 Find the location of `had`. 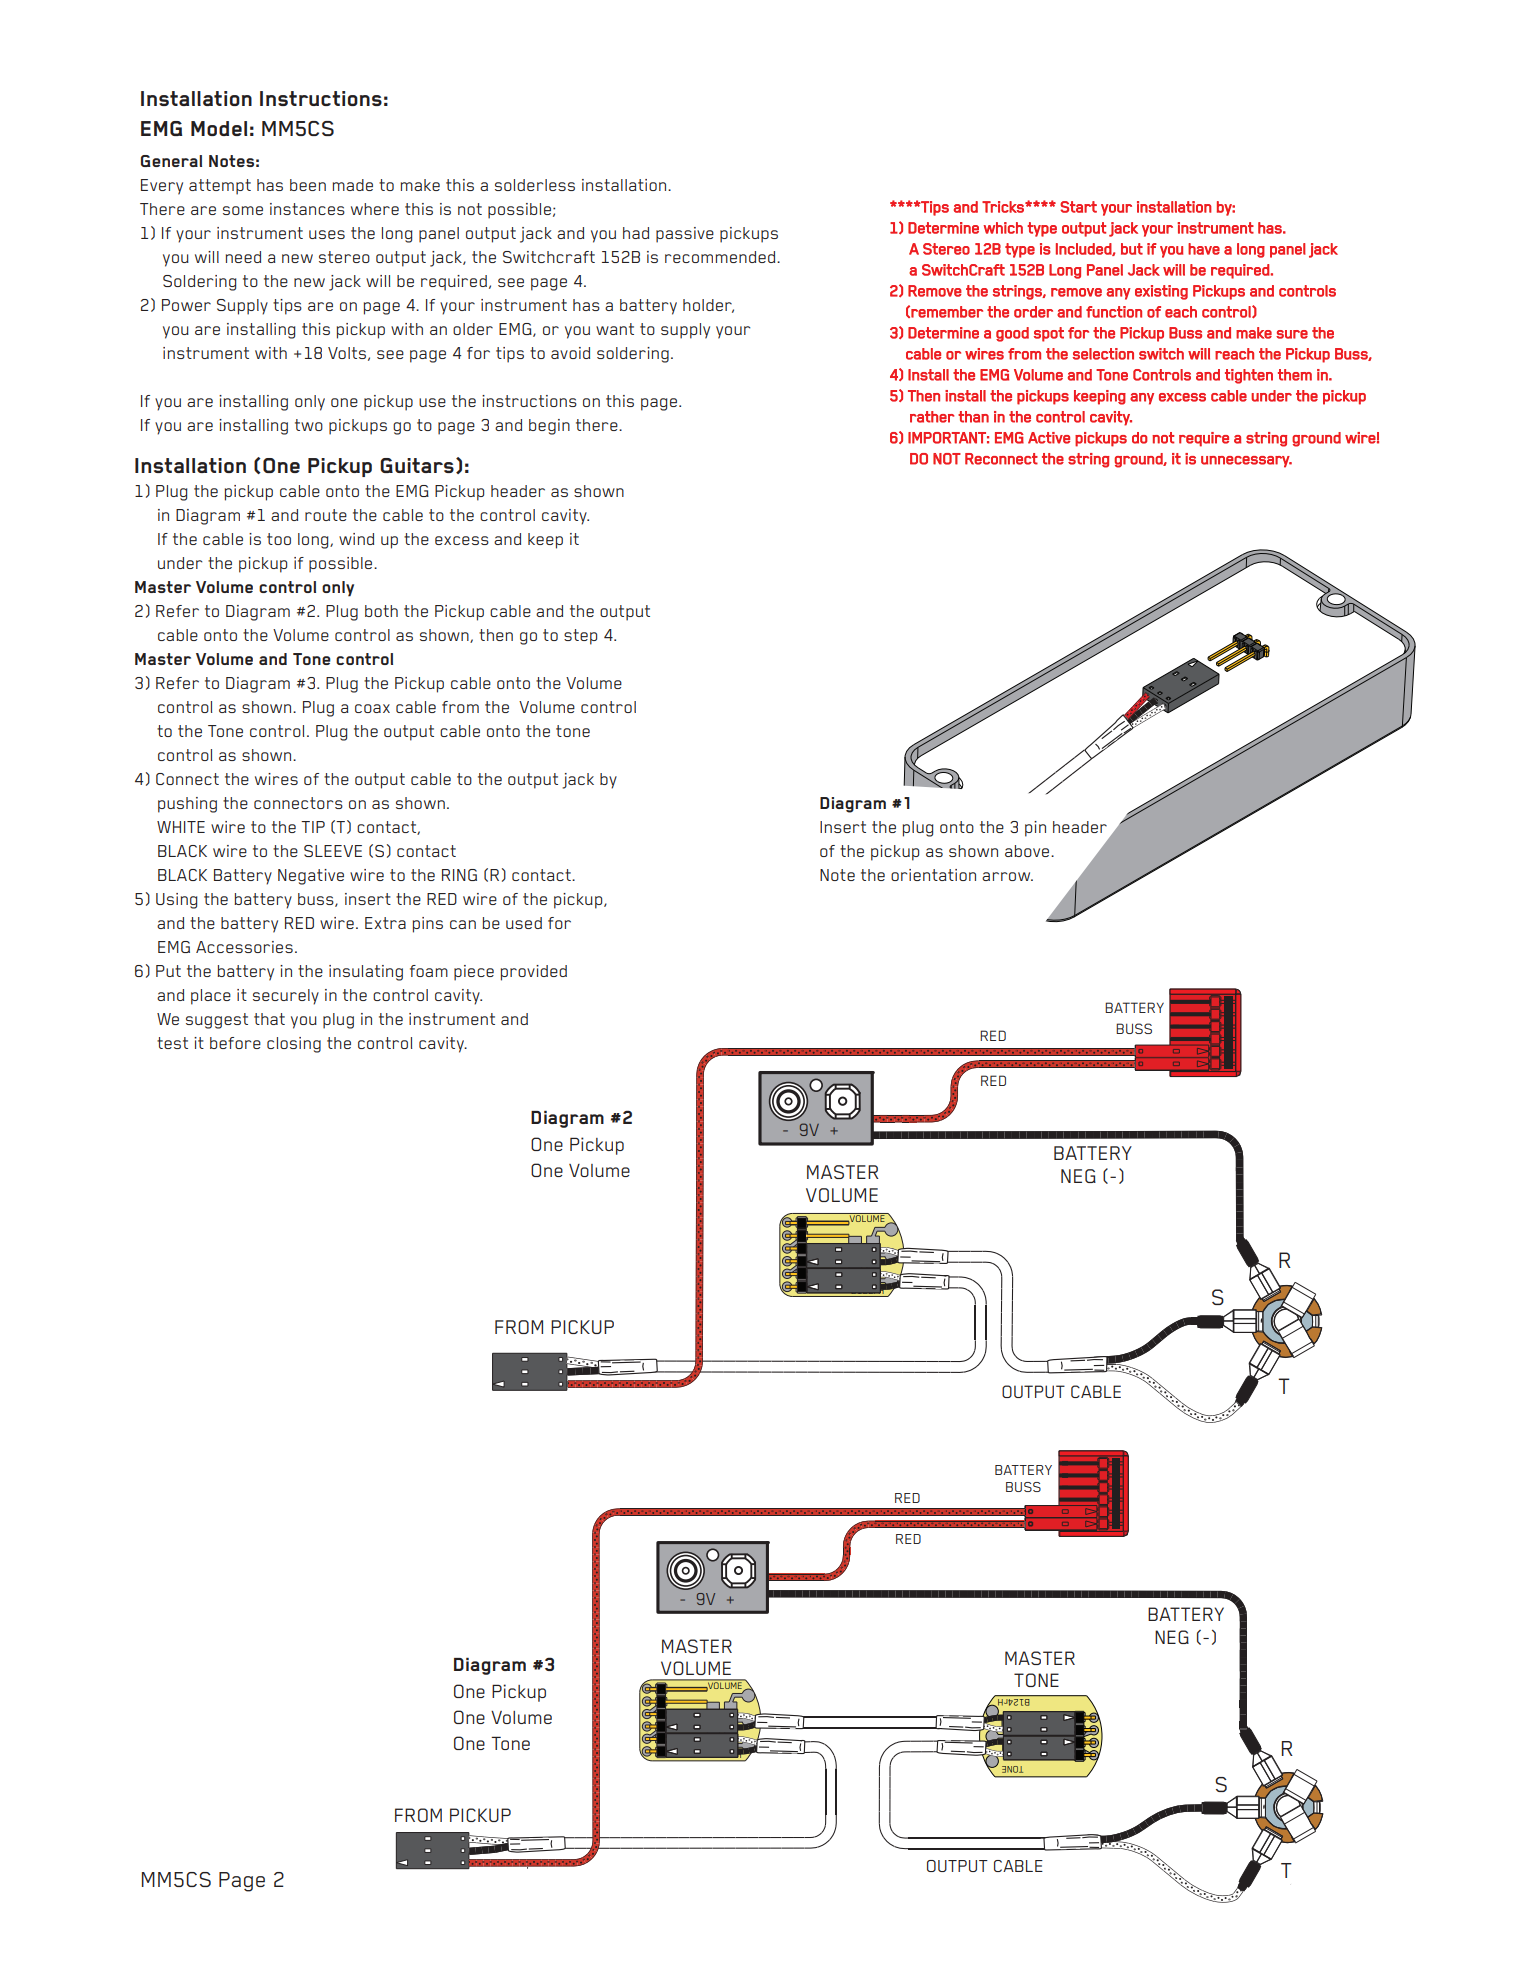

had is located at coordinates (636, 233).
